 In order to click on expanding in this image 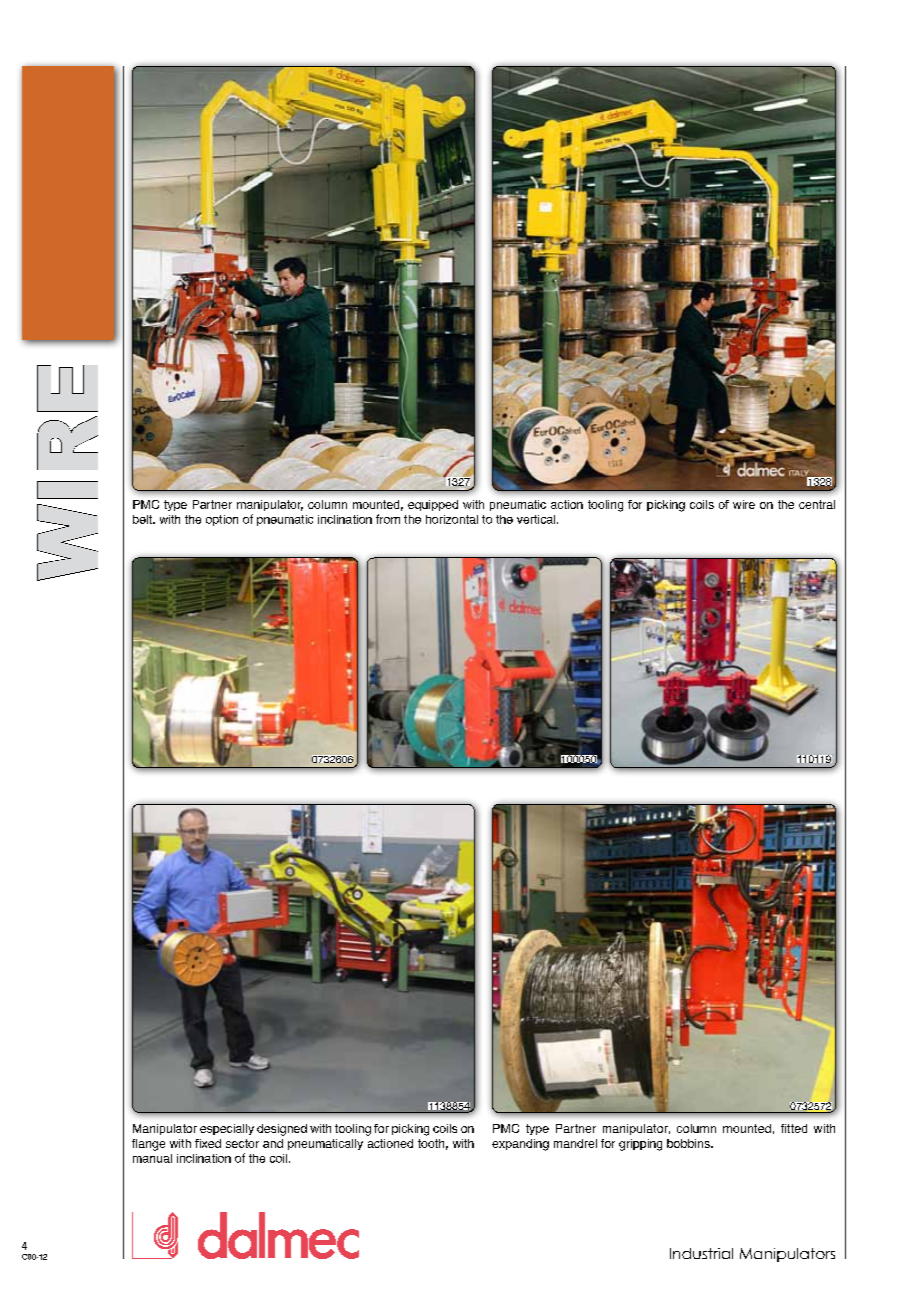, I will do `click(520, 1145)`.
